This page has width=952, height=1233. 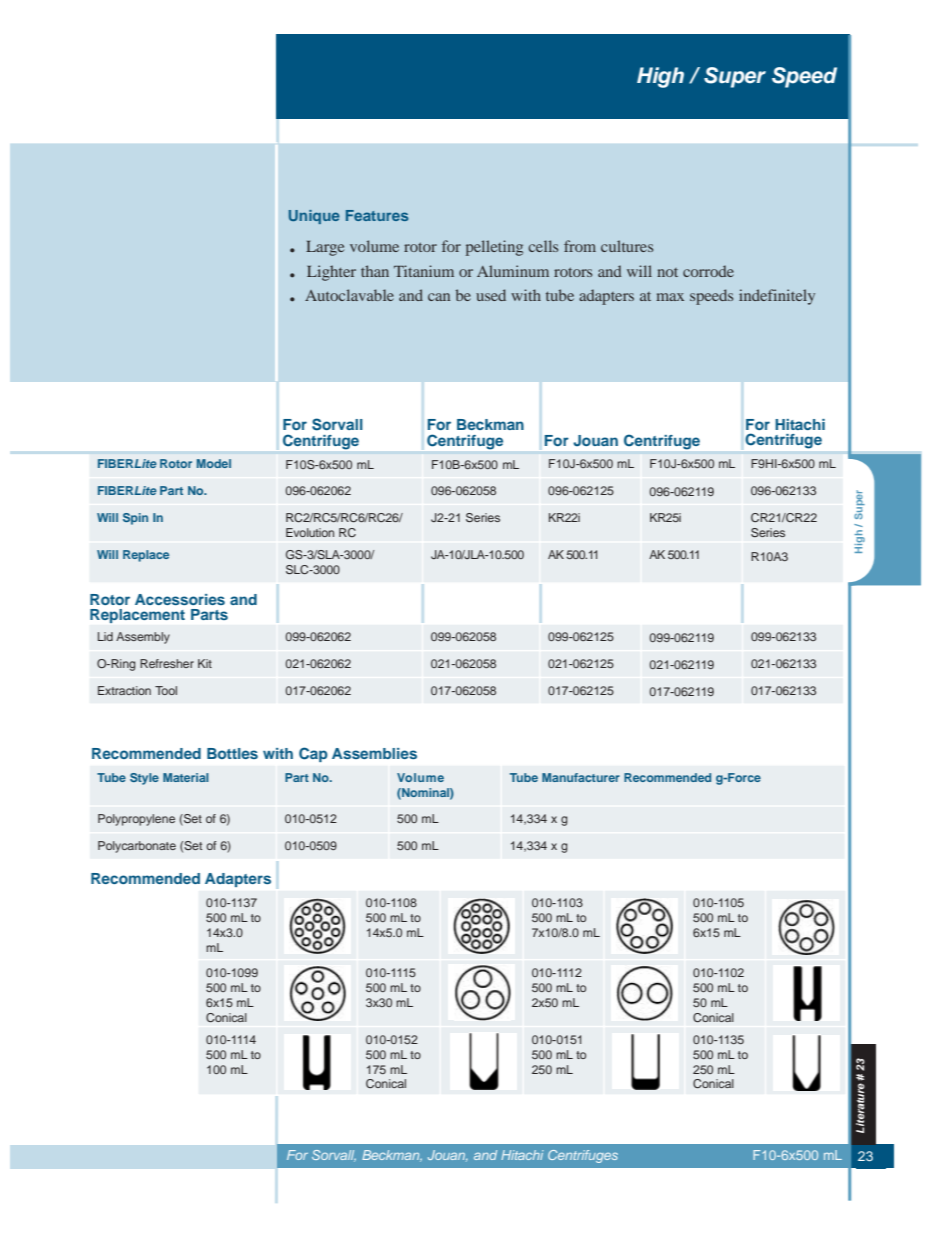 What do you see at coordinates (136, 820) in the page?
I see `Polypropylene` at bounding box center [136, 820].
